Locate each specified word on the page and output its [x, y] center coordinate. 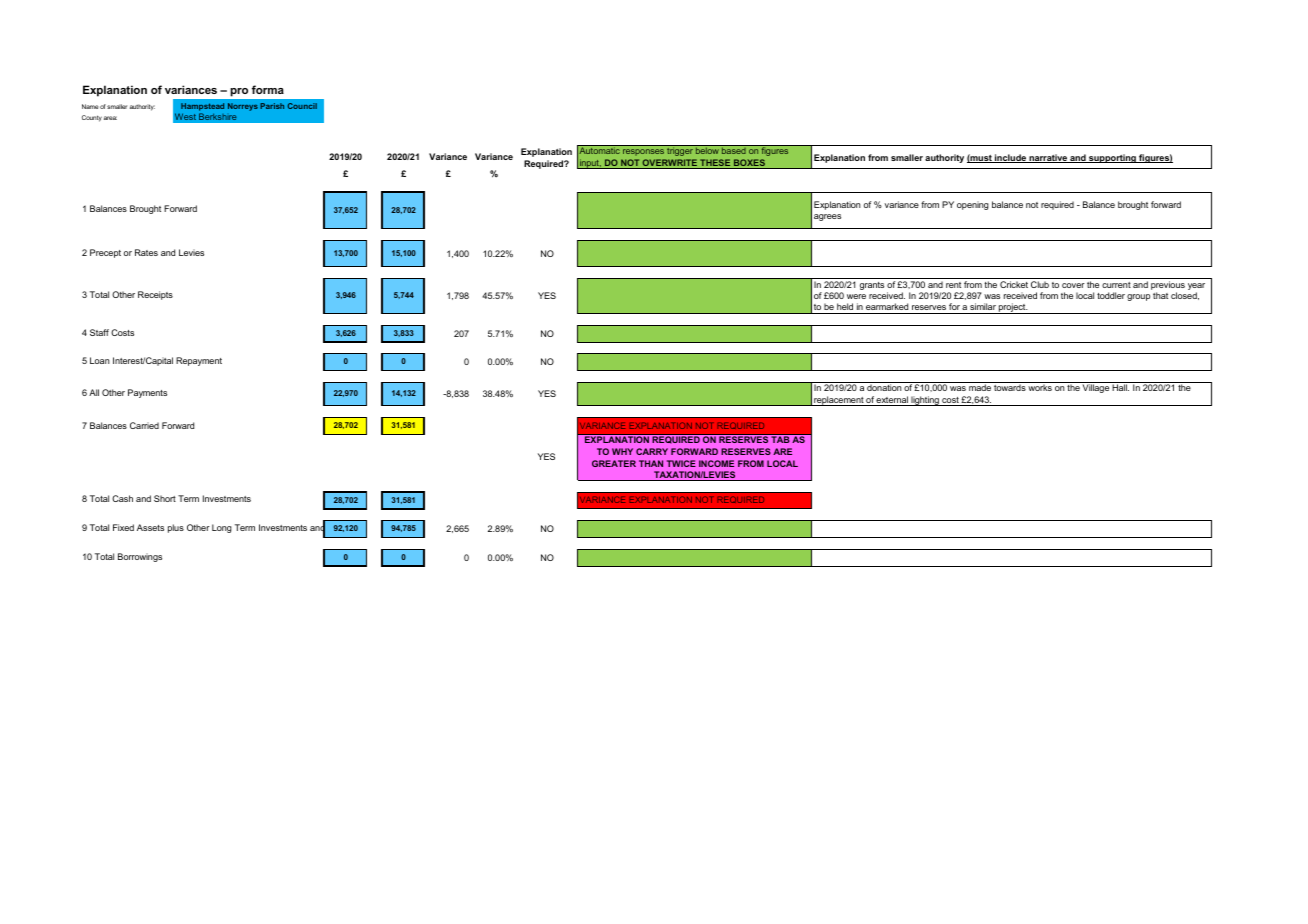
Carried [144, 425]
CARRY [652, 451]
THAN [651, 463]
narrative [1048, 158]
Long [222, 528]
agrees [827, 217]
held [845, 306]
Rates [146, 252]
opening [973, 205]
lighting [925, 401]
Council [302, 106]
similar [983, 306]
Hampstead [202, 107]
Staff [99, 332]
